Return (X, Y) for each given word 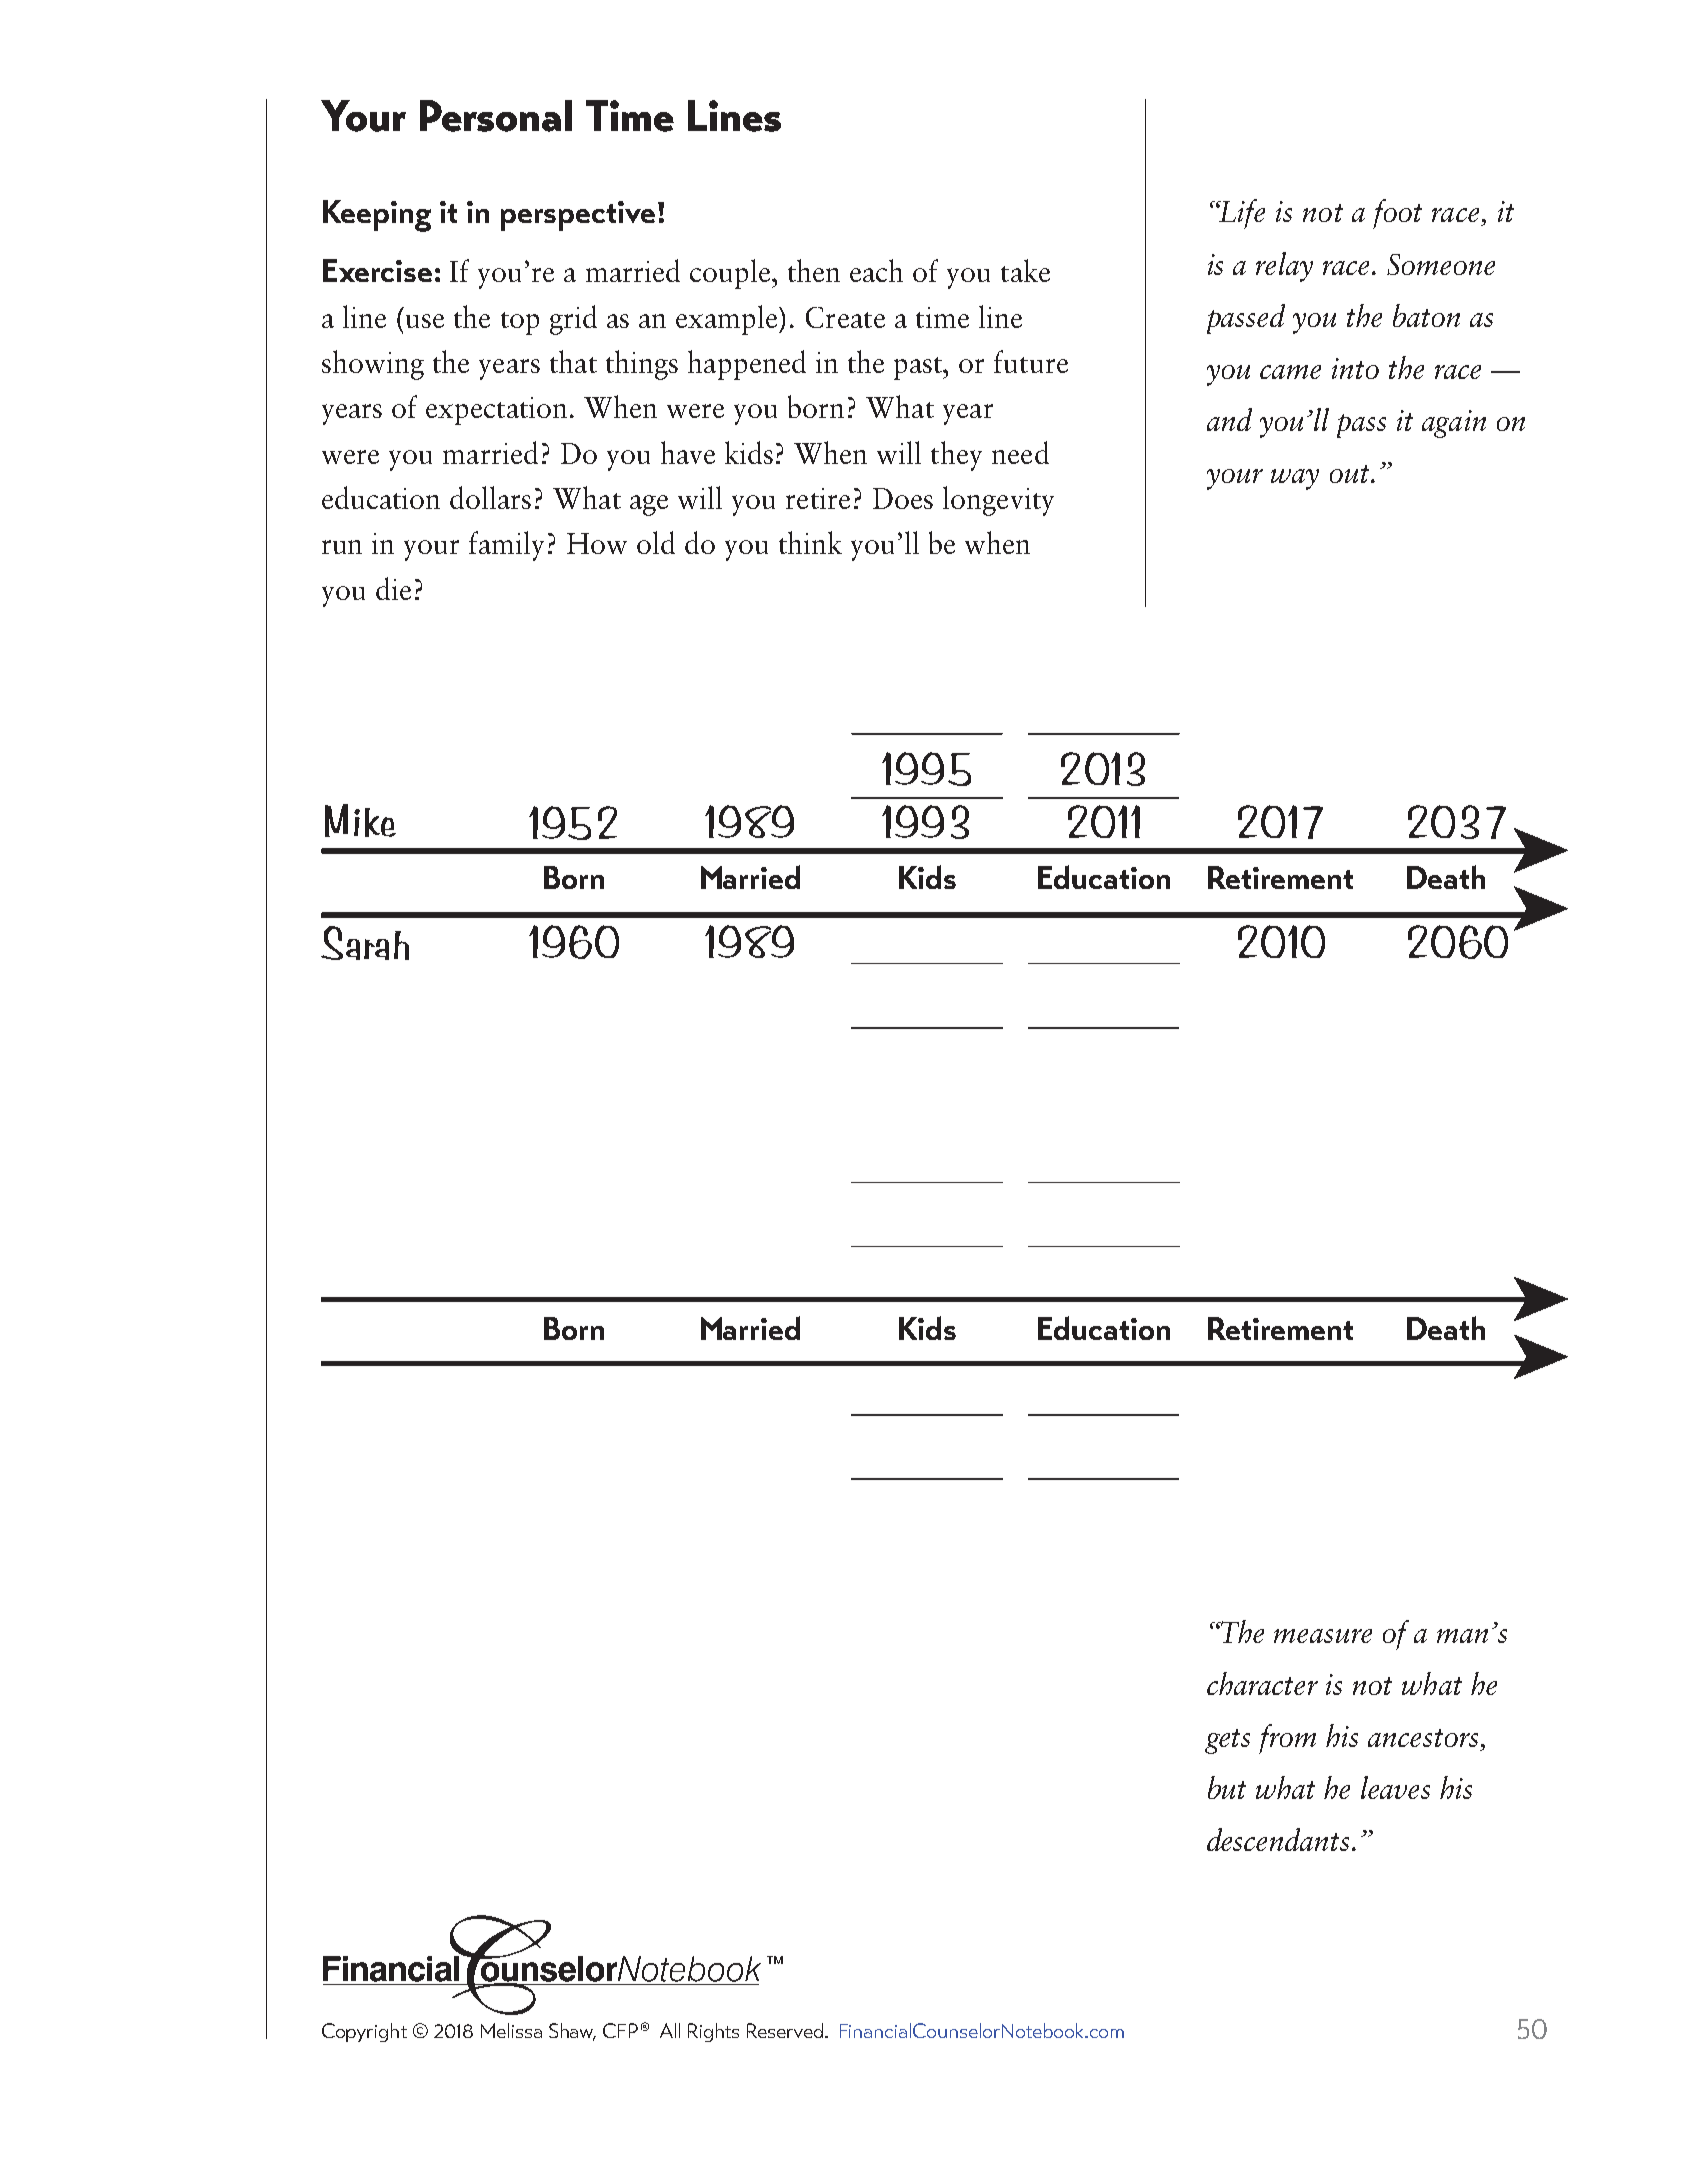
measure (1323, 1636)
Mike (360, 820)
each (876, 270)
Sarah (365, 943)
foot (1397, 214)
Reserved (786, 2030)
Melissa (511, 2030)
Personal (496, 116)
